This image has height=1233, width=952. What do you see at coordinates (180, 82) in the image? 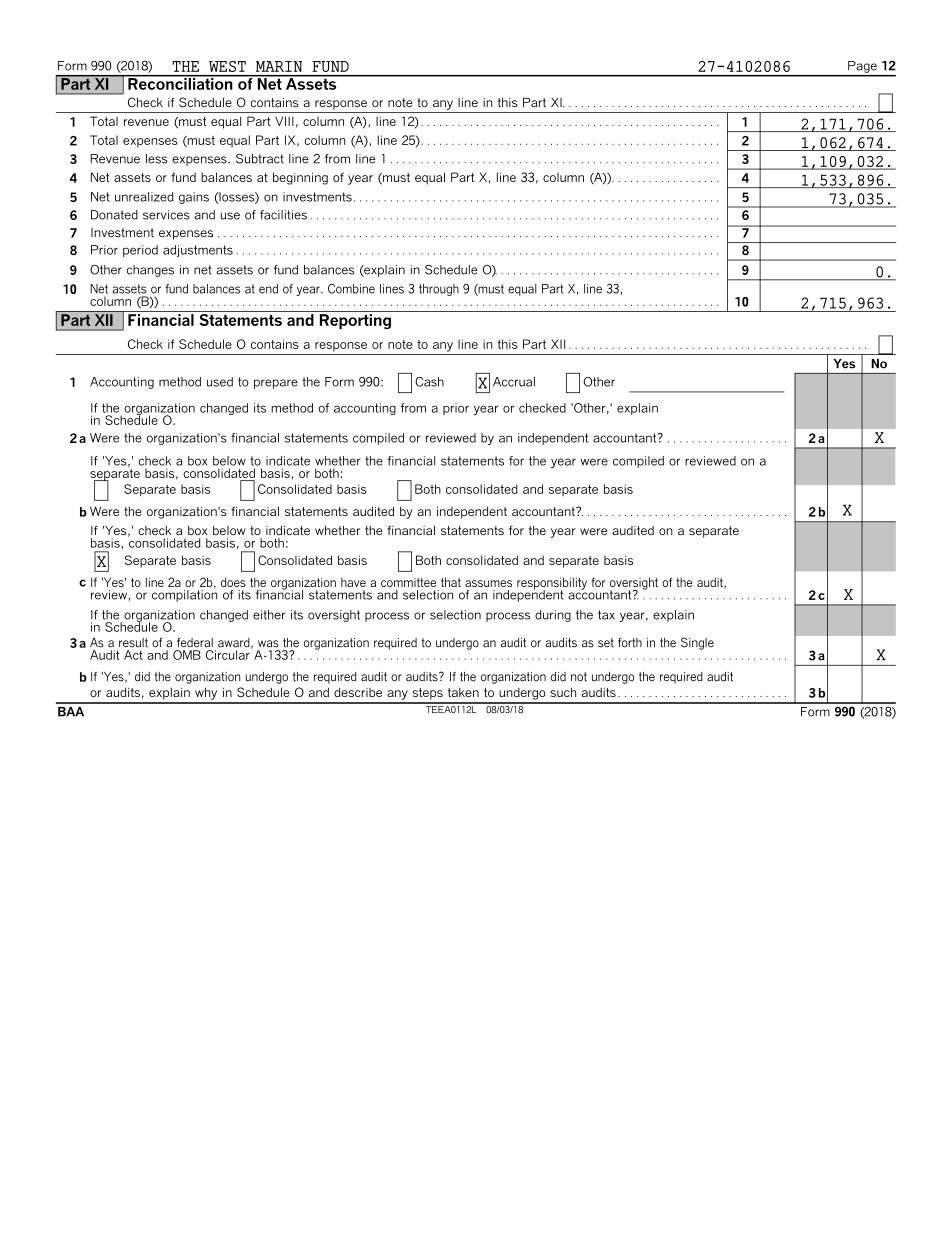
I see `Reconciliation` at bounding box center [180, 82].
